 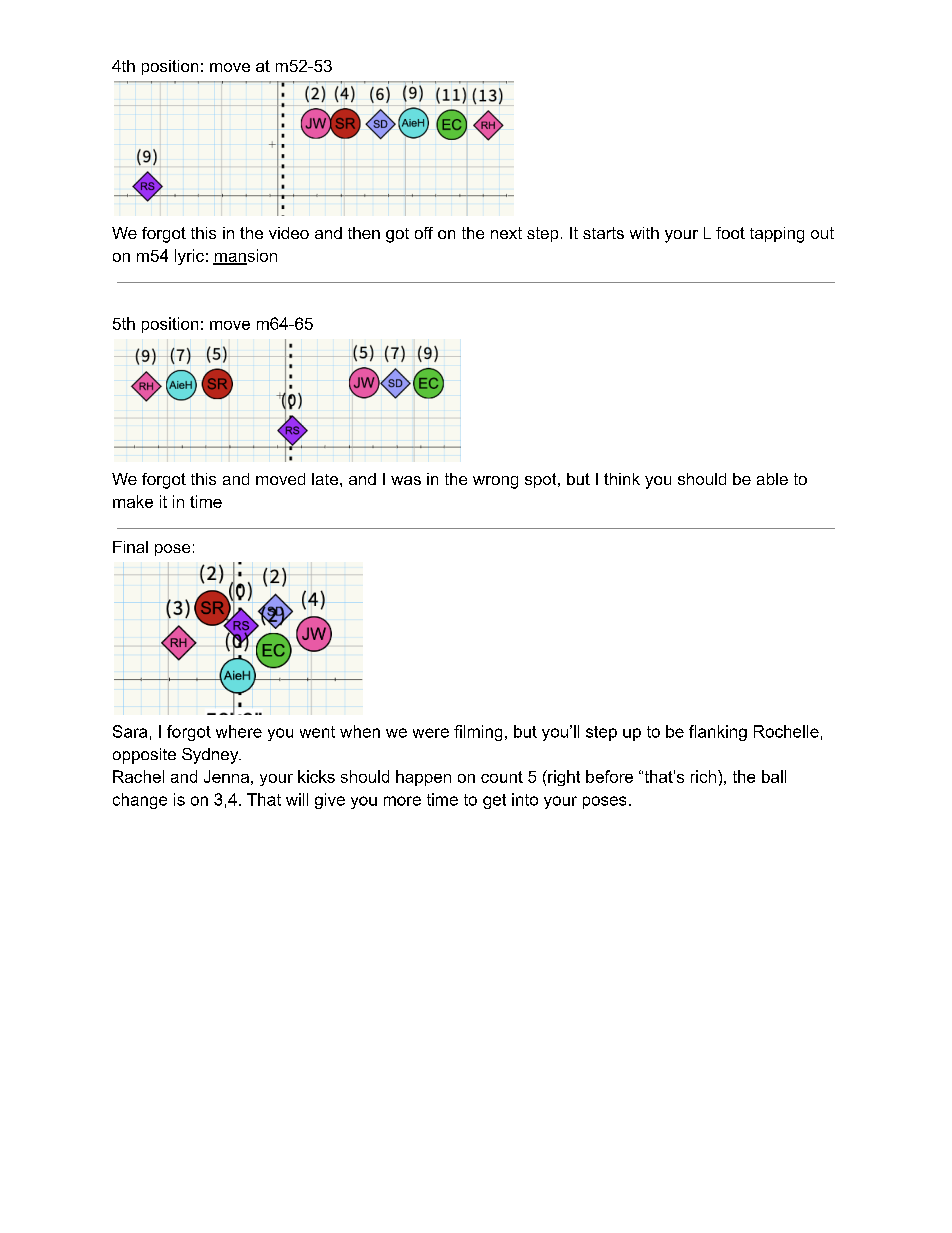 What do you see at coordinates (478, 733) in the screenshot?
I see `filming` at bounding box center [478, 733].
